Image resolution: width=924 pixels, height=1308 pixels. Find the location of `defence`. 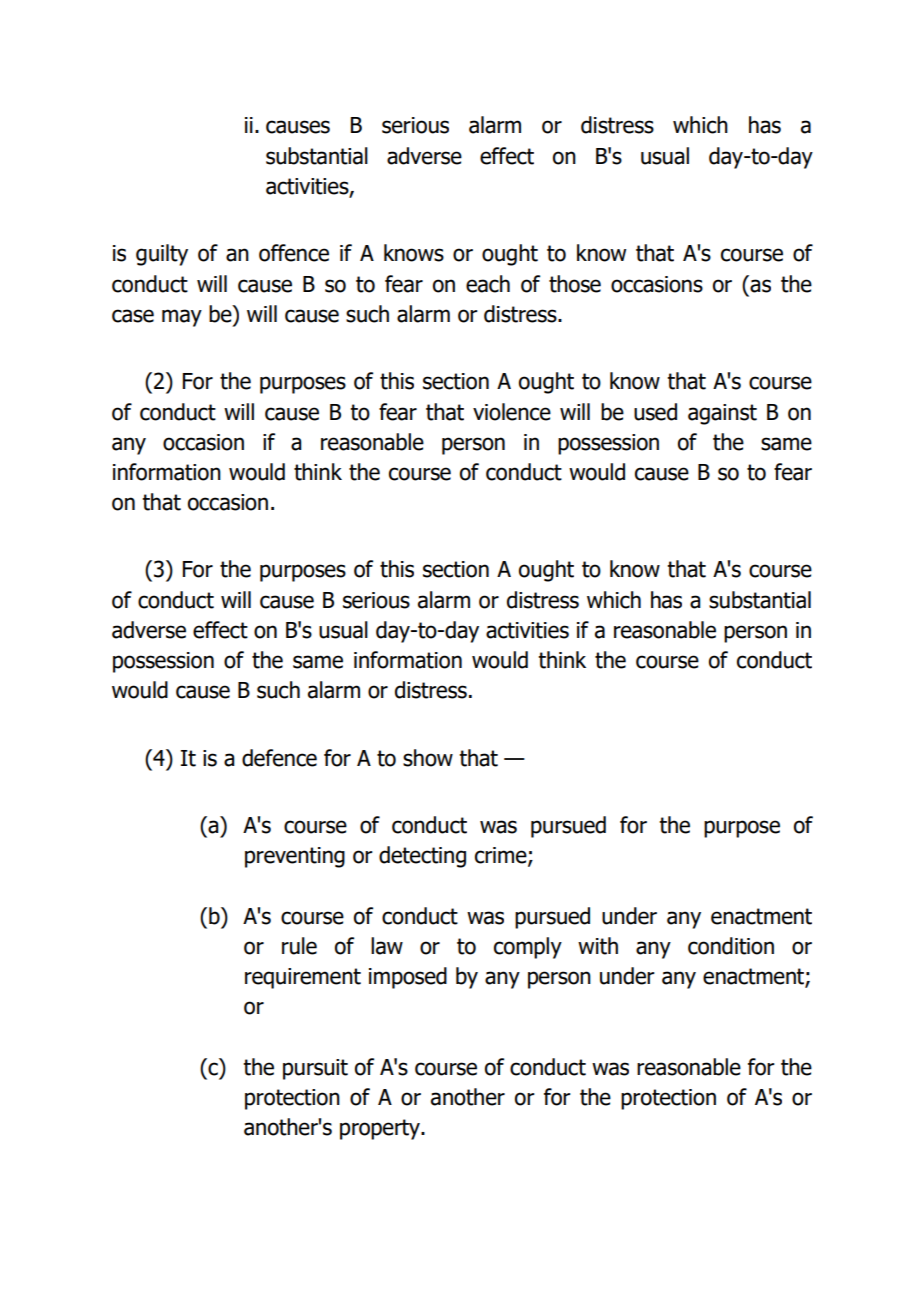

defence is located at coordinates (279, 758).
